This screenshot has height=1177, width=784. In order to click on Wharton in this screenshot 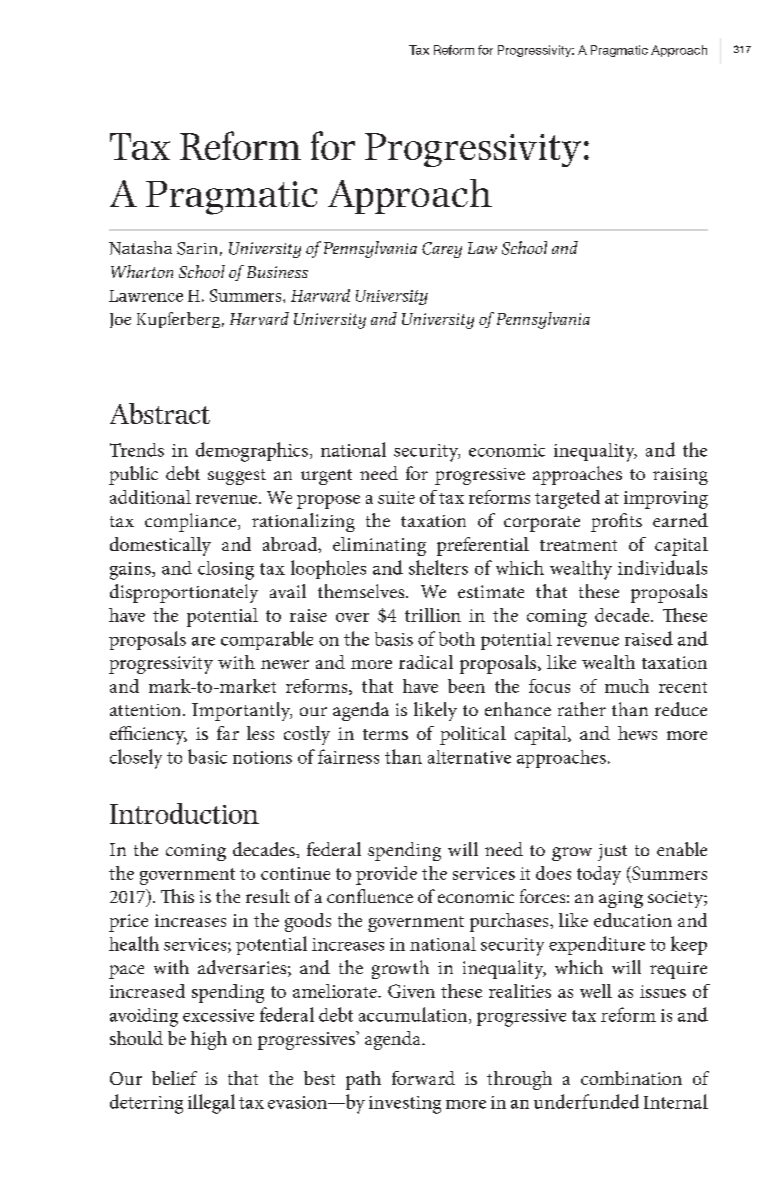, I will do `click(142, 271)`.
